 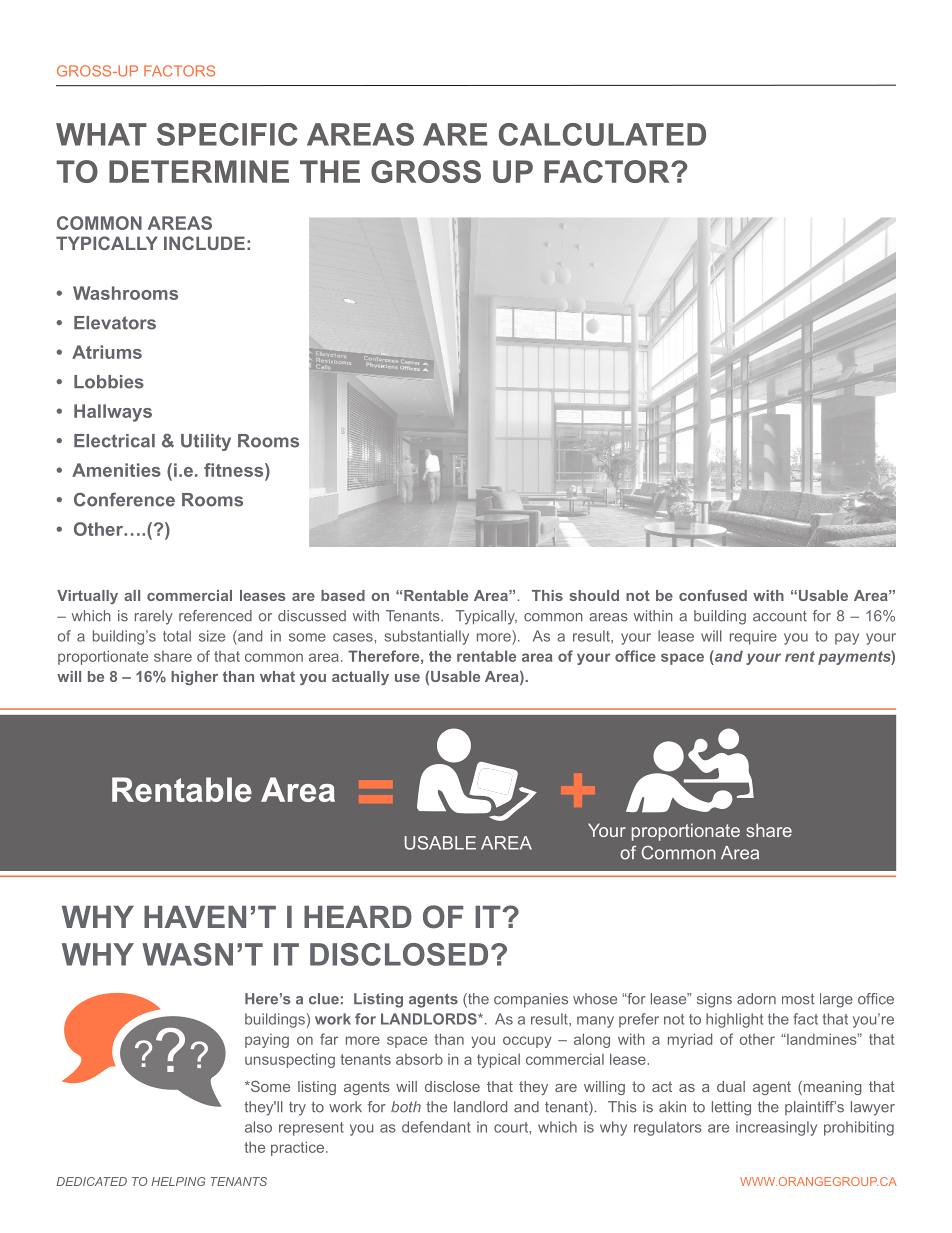 I want to click on should, so click(x=594, y=595).
